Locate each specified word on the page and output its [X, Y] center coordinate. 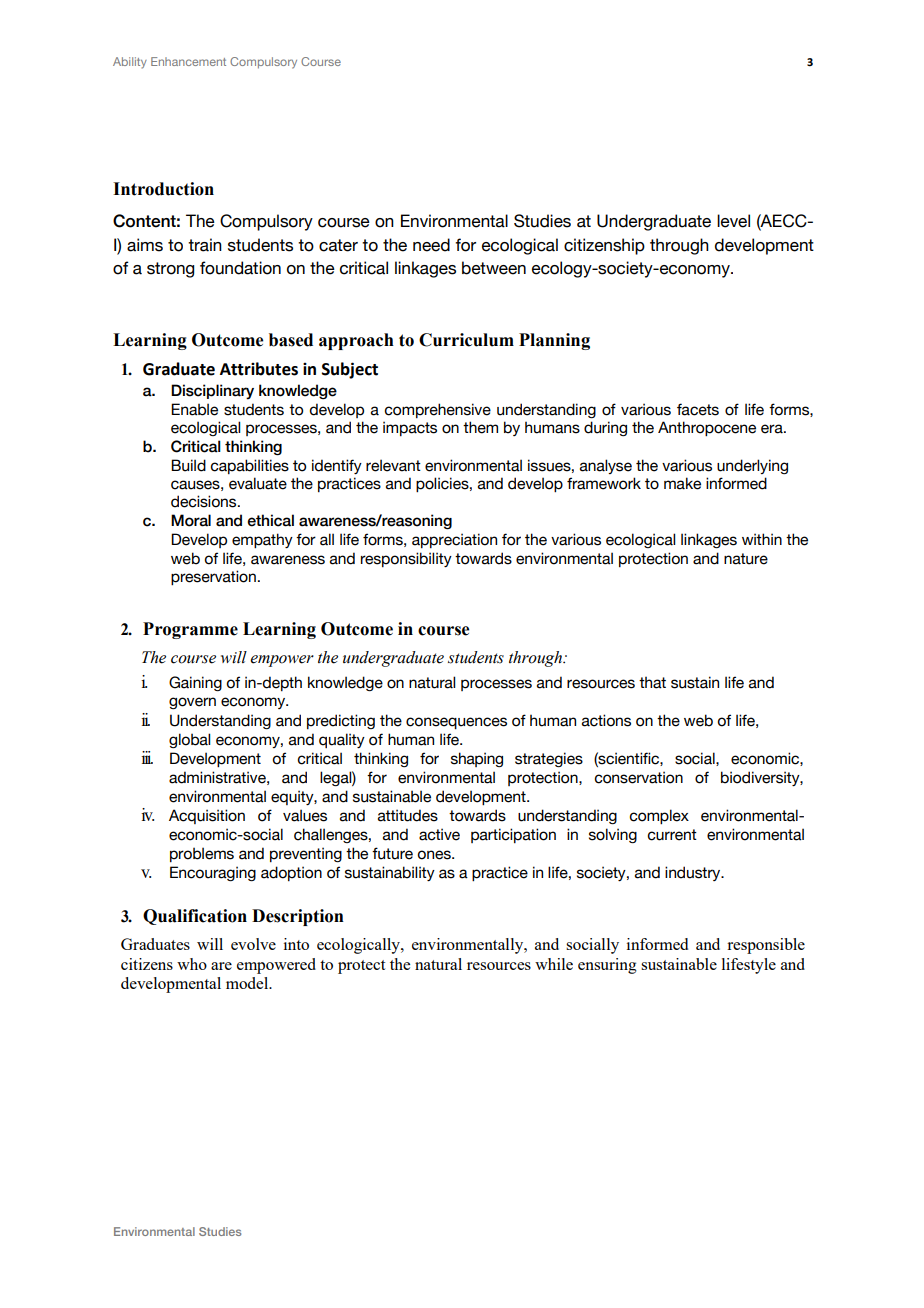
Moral [191, 520]
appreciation [454, 540]
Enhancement [188, 61]
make [682, 483]
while [554, 964]
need [431, 245]
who [192, 964]
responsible [766, 946]
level [733, 221]
